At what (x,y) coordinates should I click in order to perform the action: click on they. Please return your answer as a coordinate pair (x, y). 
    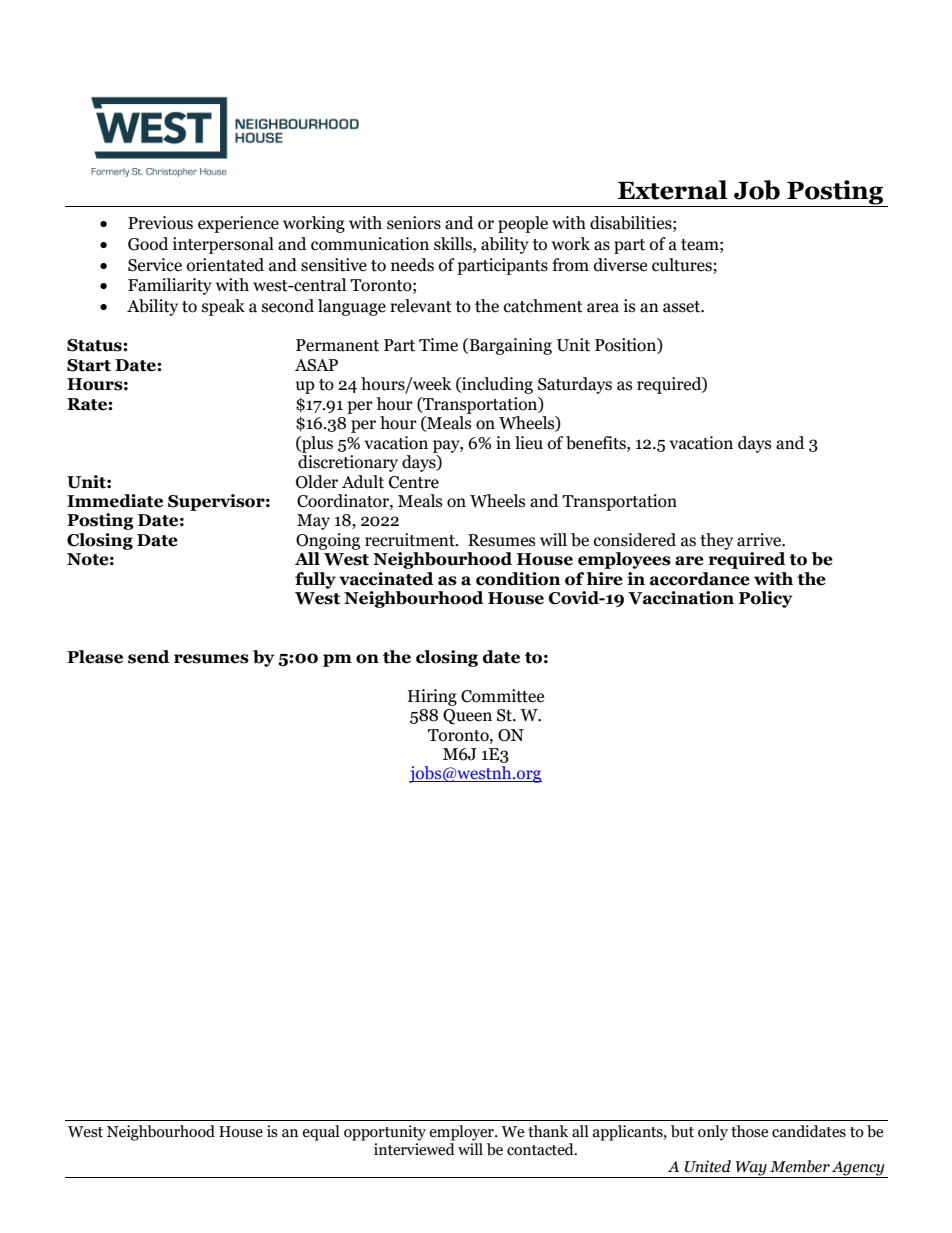
    Looking at the image, I should click on (716, 541).
